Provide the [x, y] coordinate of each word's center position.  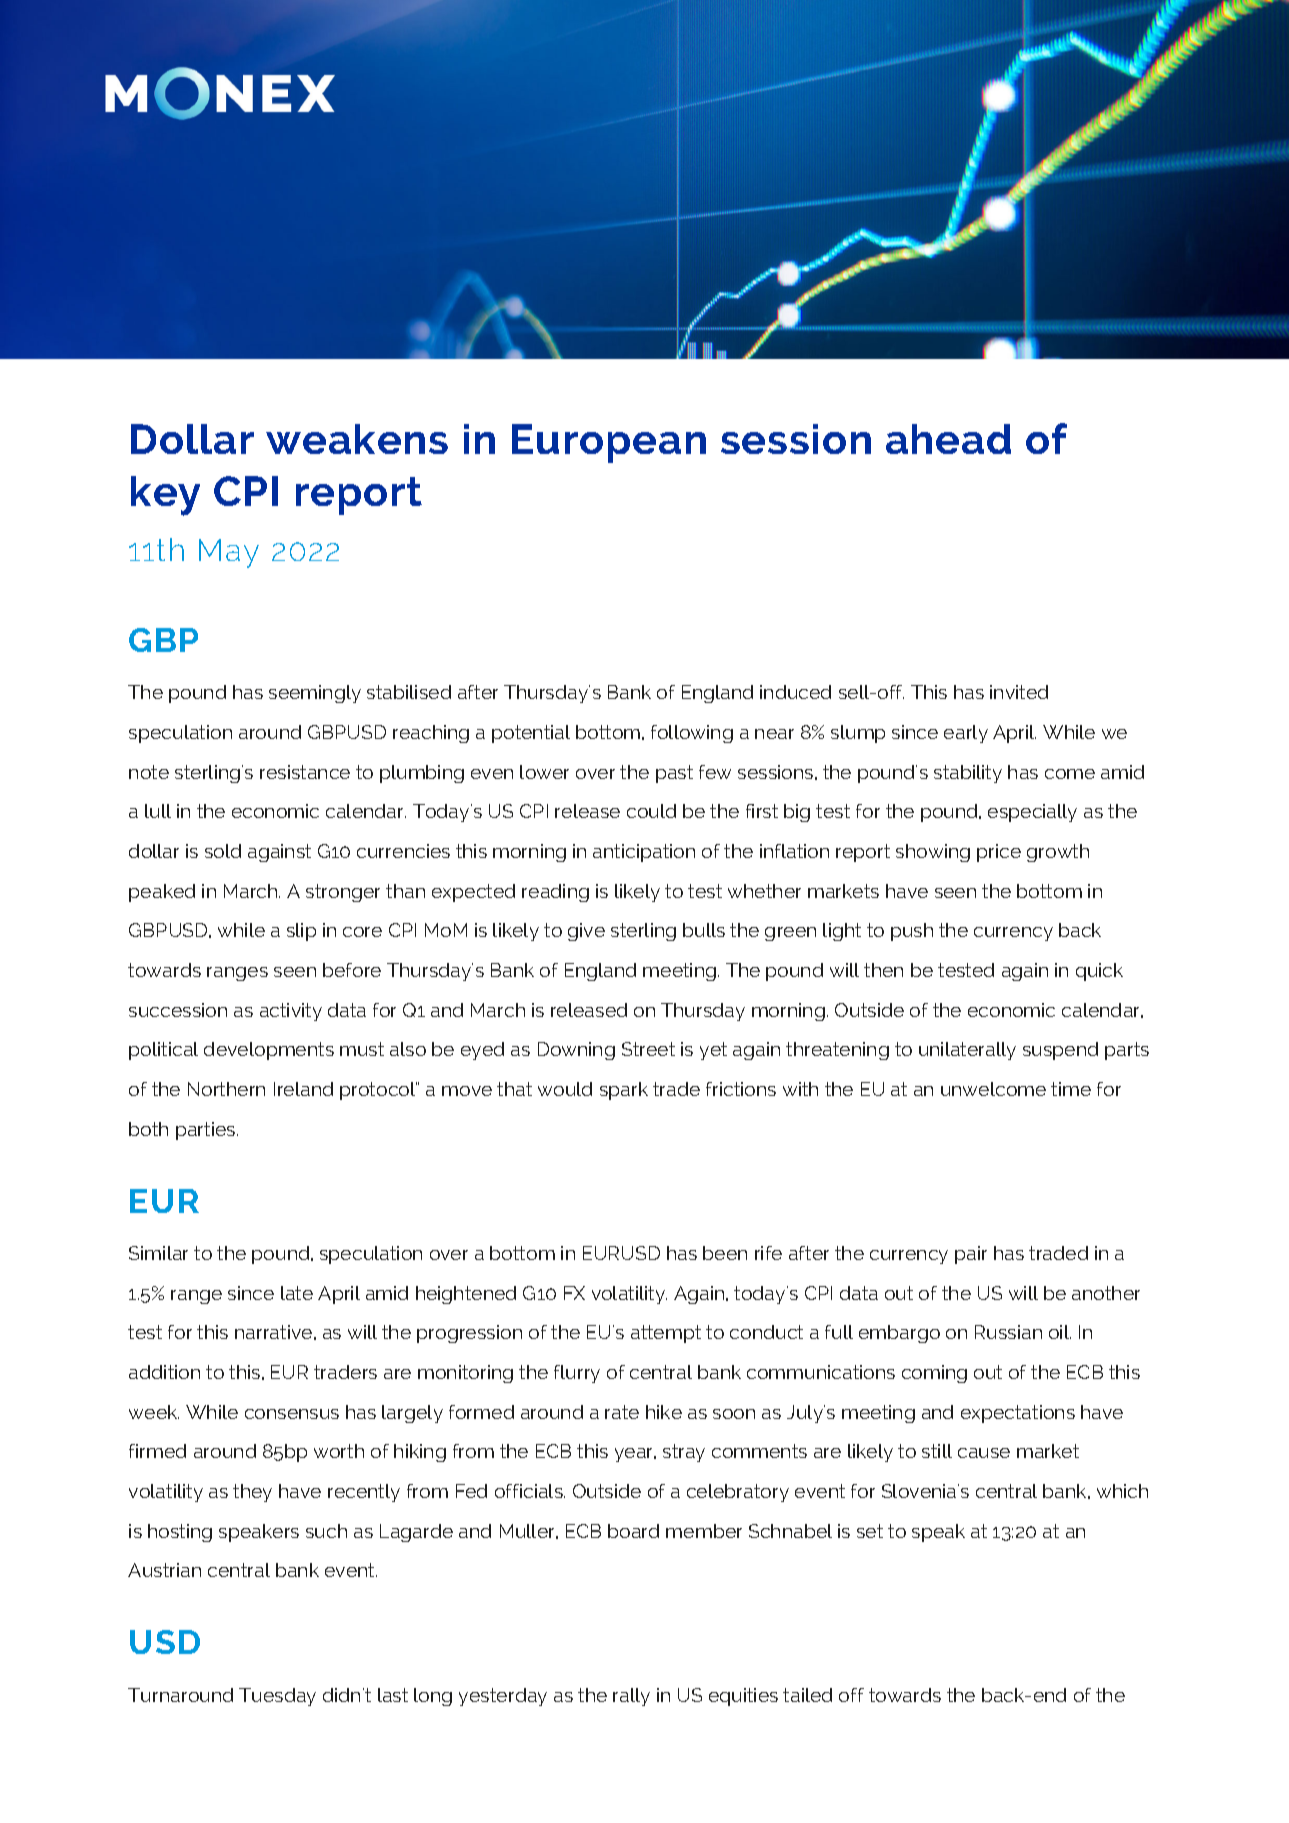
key [165, 496]
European [609, 443]
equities [743, 1697]
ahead [948, 439]
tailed [807, 1695]
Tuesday [277, 1697]
